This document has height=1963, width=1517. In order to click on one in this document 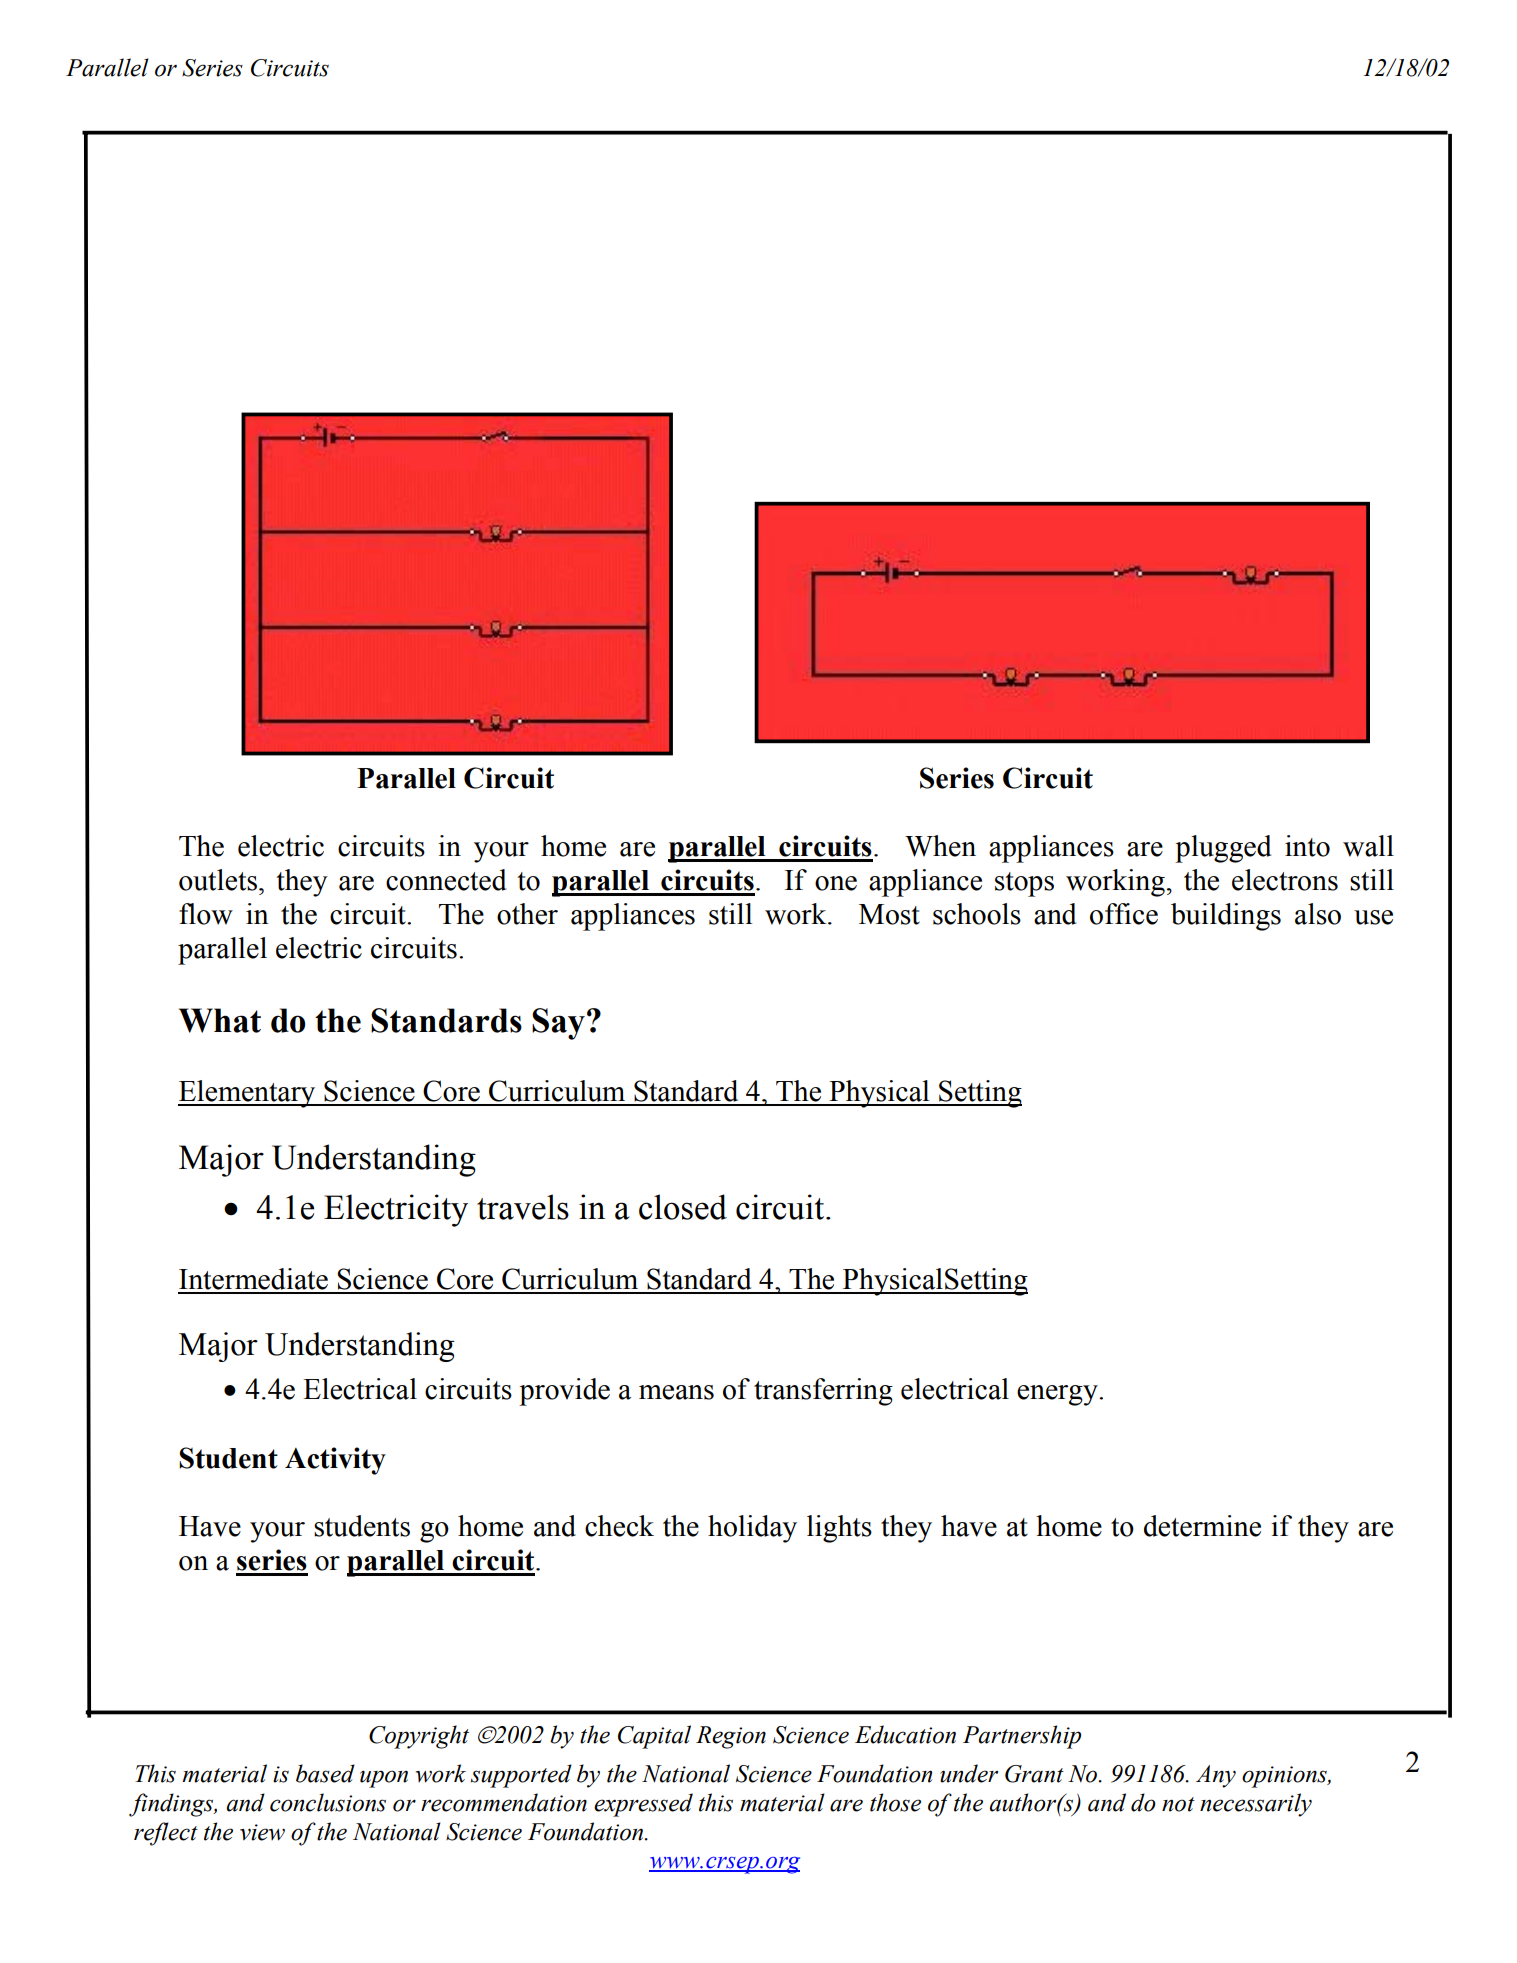, I will do `click(836, 883)`.
